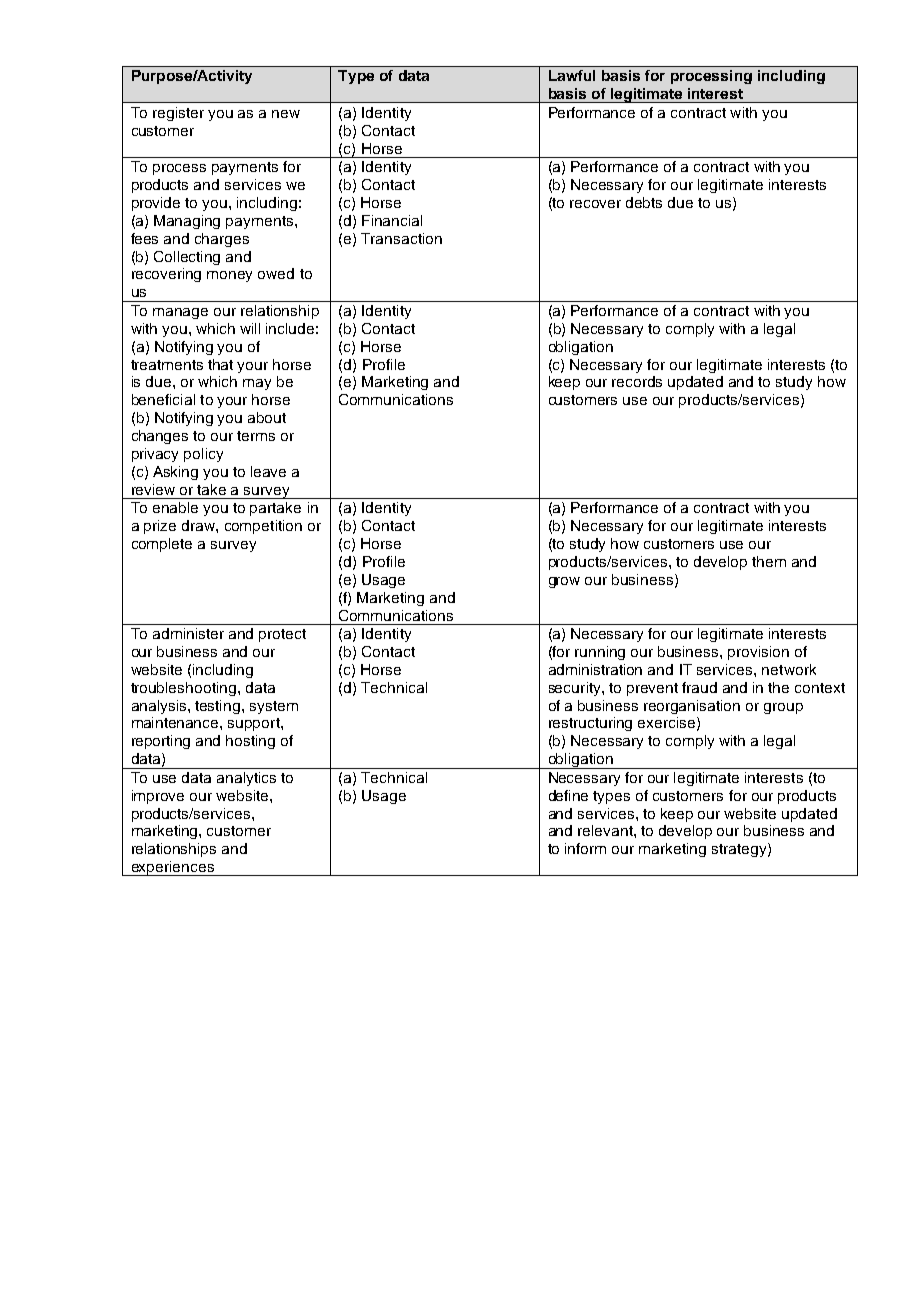  I want to click on register, so click(178, 114).
